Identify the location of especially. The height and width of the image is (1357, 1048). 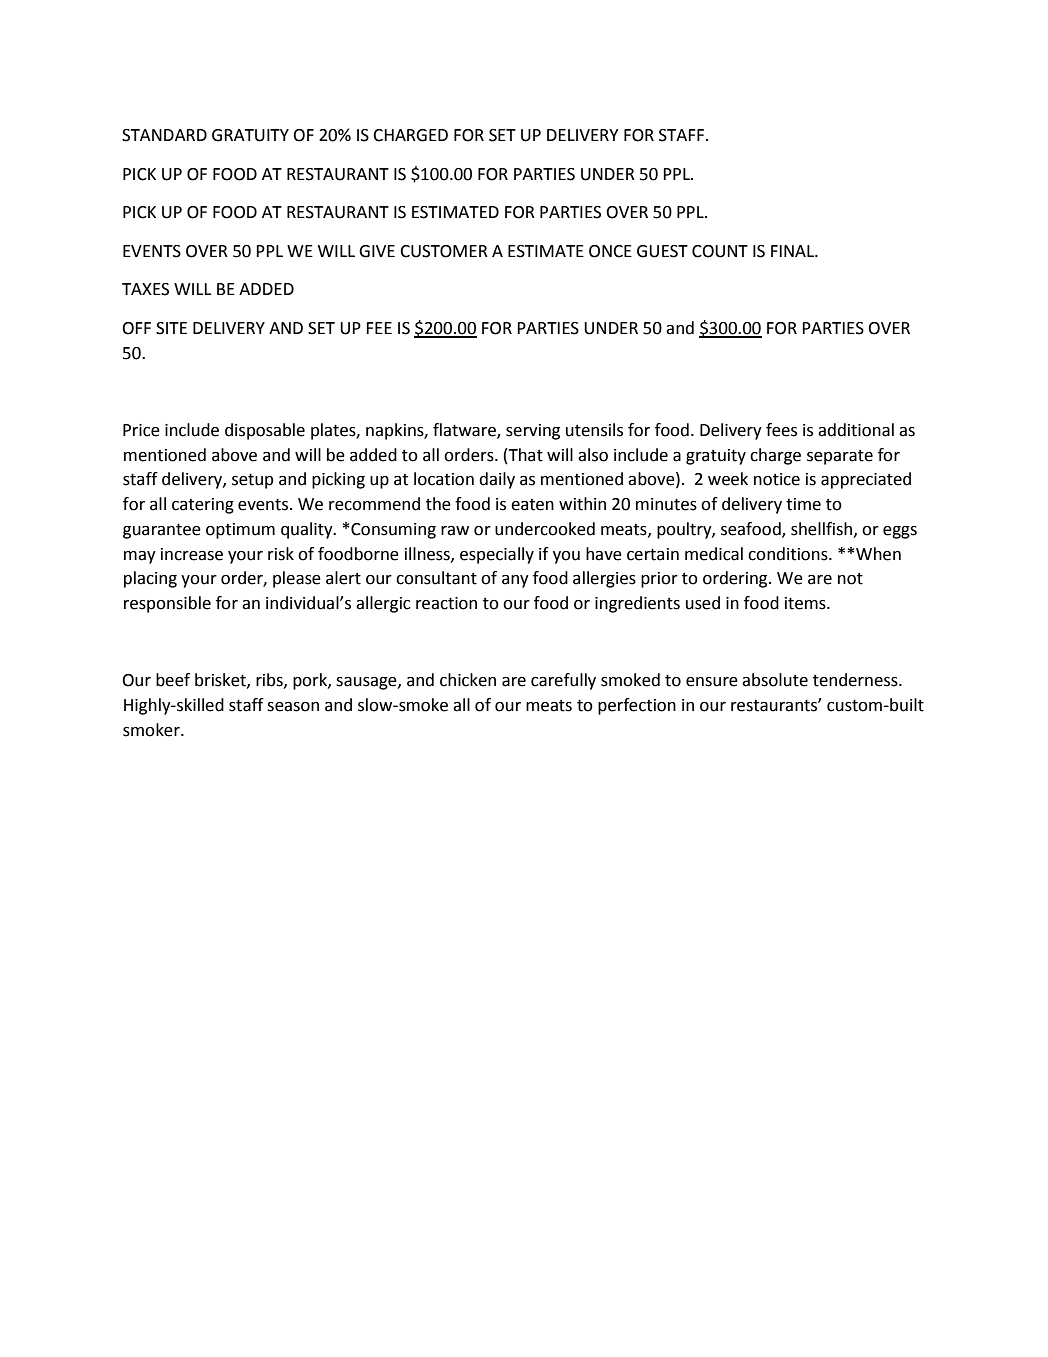
(497, 555).
